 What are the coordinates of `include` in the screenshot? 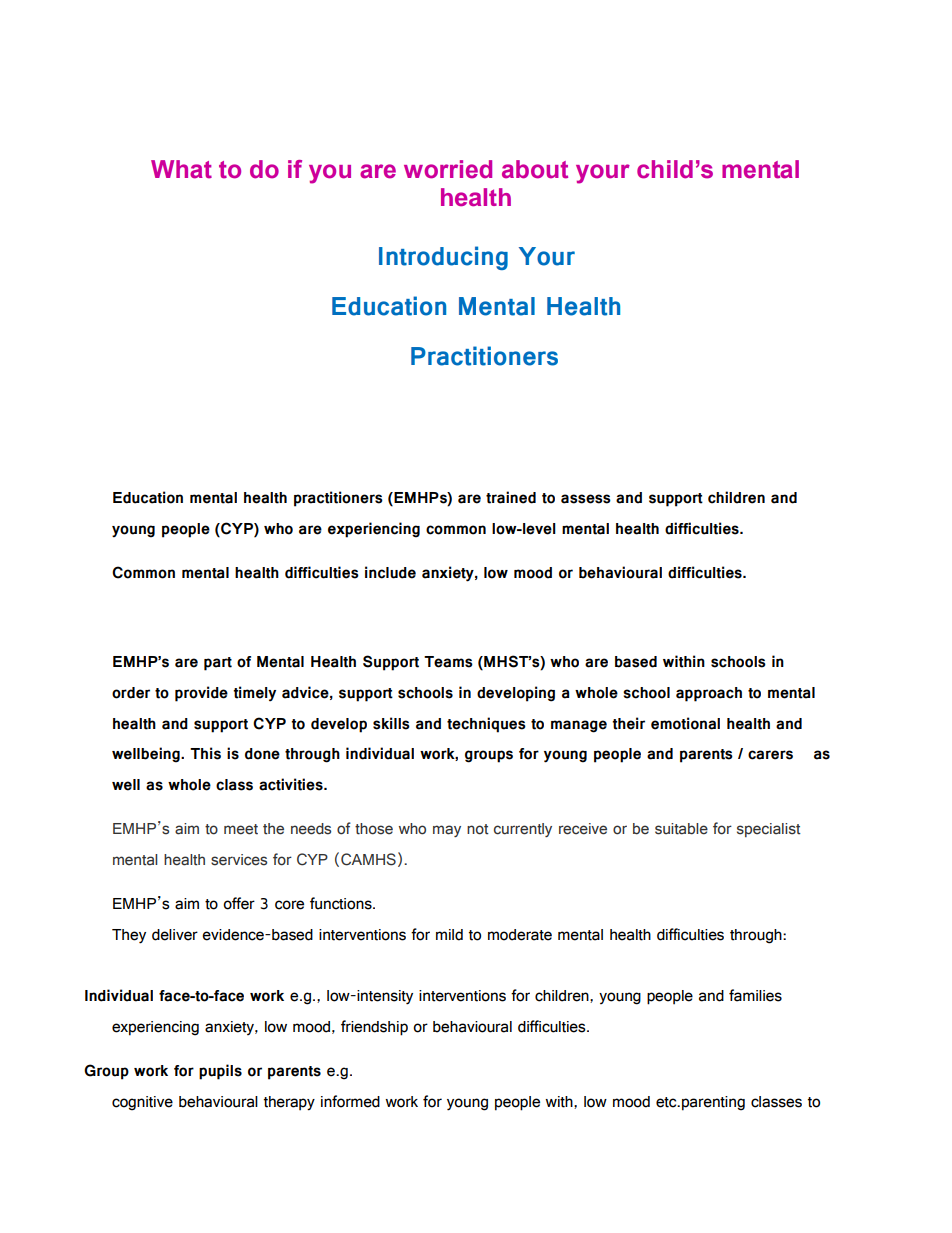 It's located at (390, 572).
